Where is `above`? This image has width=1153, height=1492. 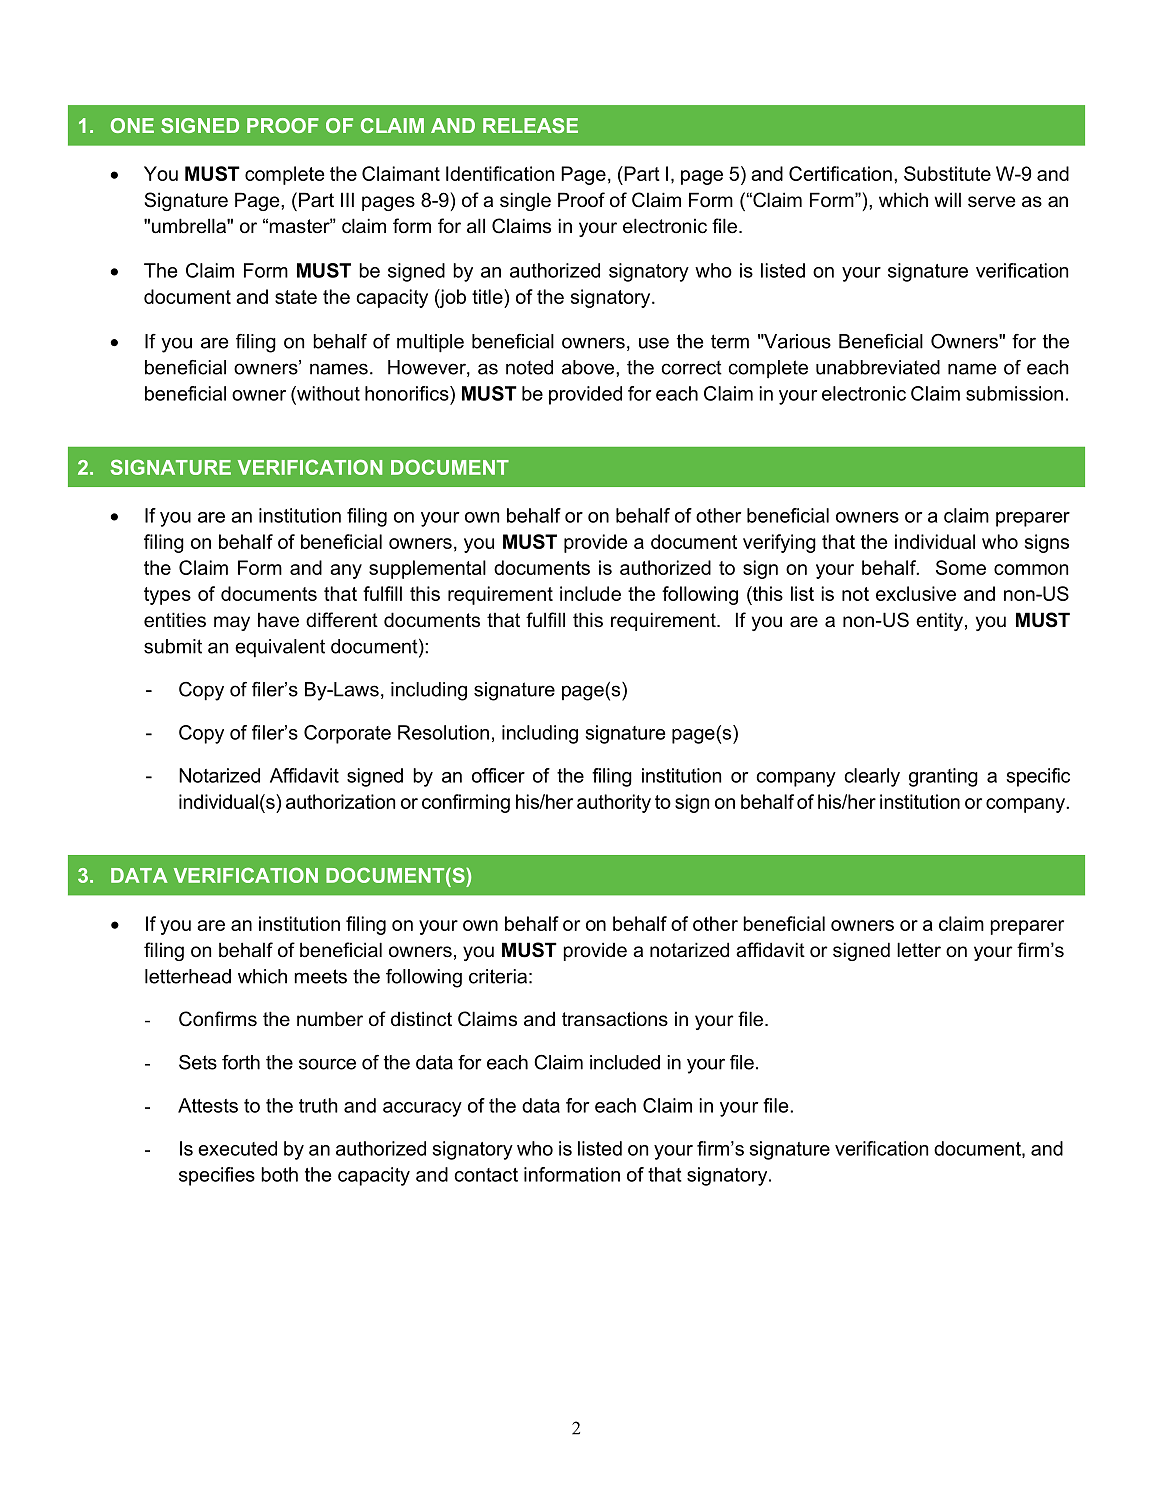
above is located at coordinates (589, 367).
